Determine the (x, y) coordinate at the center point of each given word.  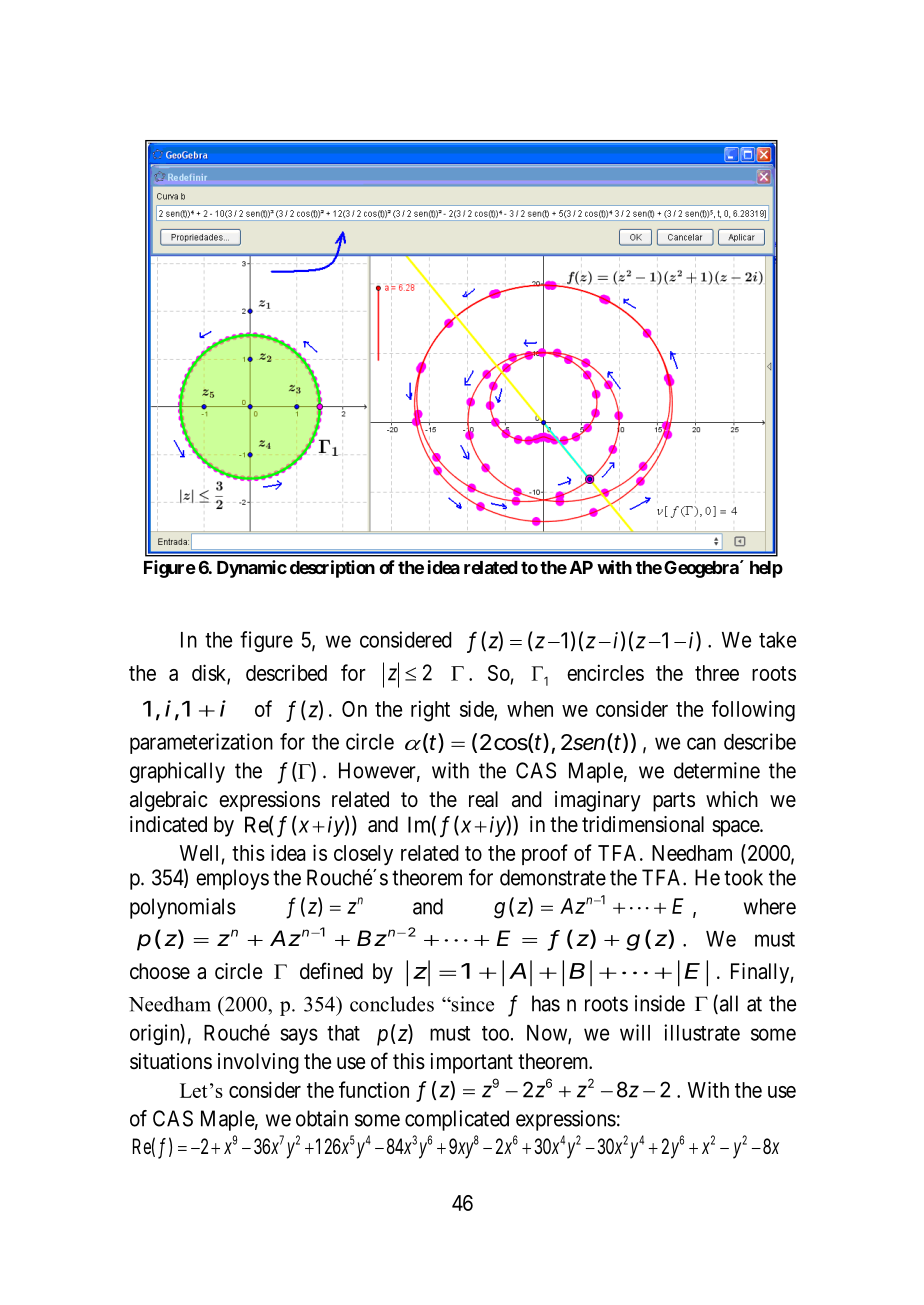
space (736, 828)
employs (232, 879)
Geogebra (702, 569)
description (332, 569)
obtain (322, 1118)
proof (545, 854)
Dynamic (252, 569)
